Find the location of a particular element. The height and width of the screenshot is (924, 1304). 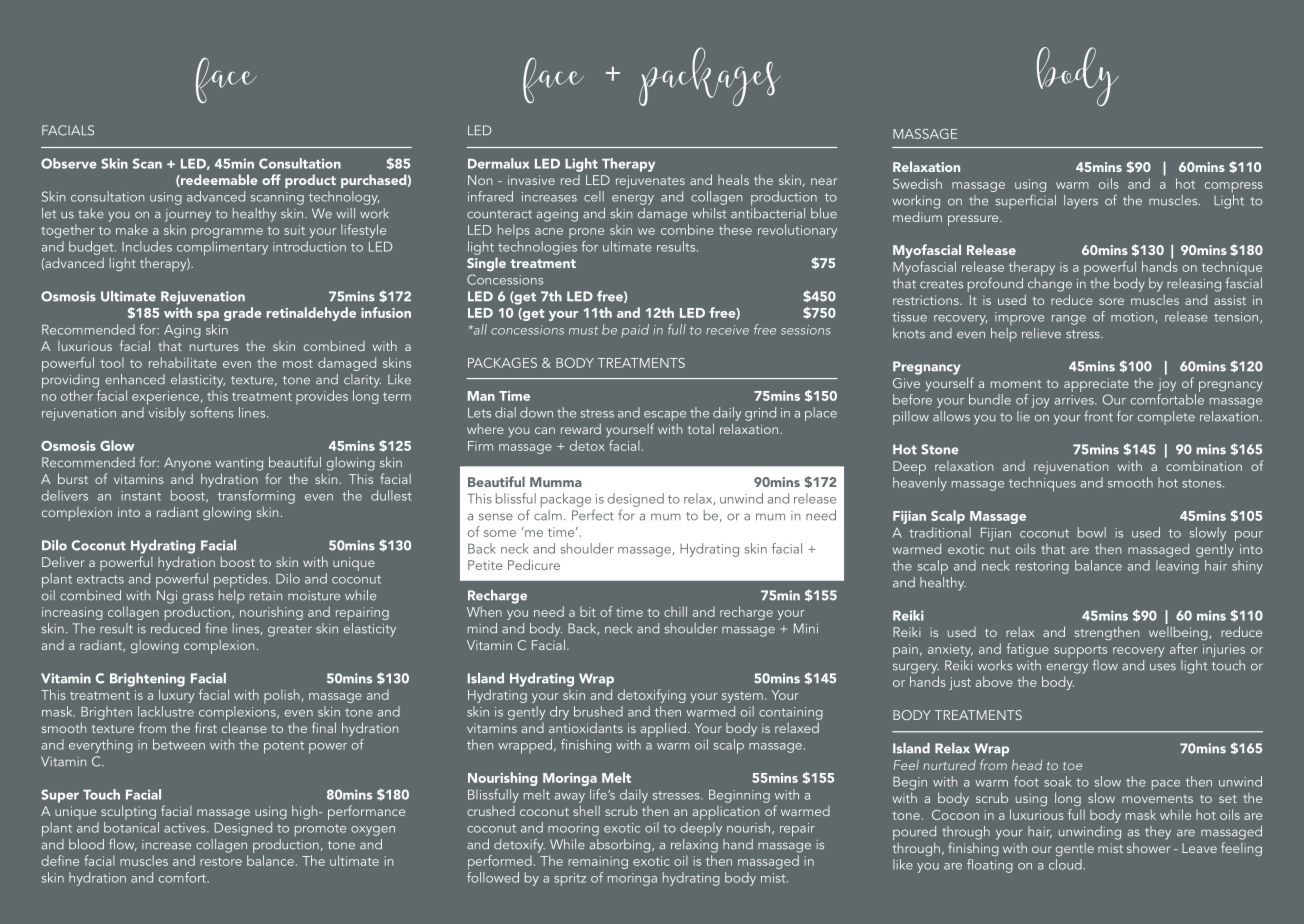

Perfect is located at coordinates (593, 515).
